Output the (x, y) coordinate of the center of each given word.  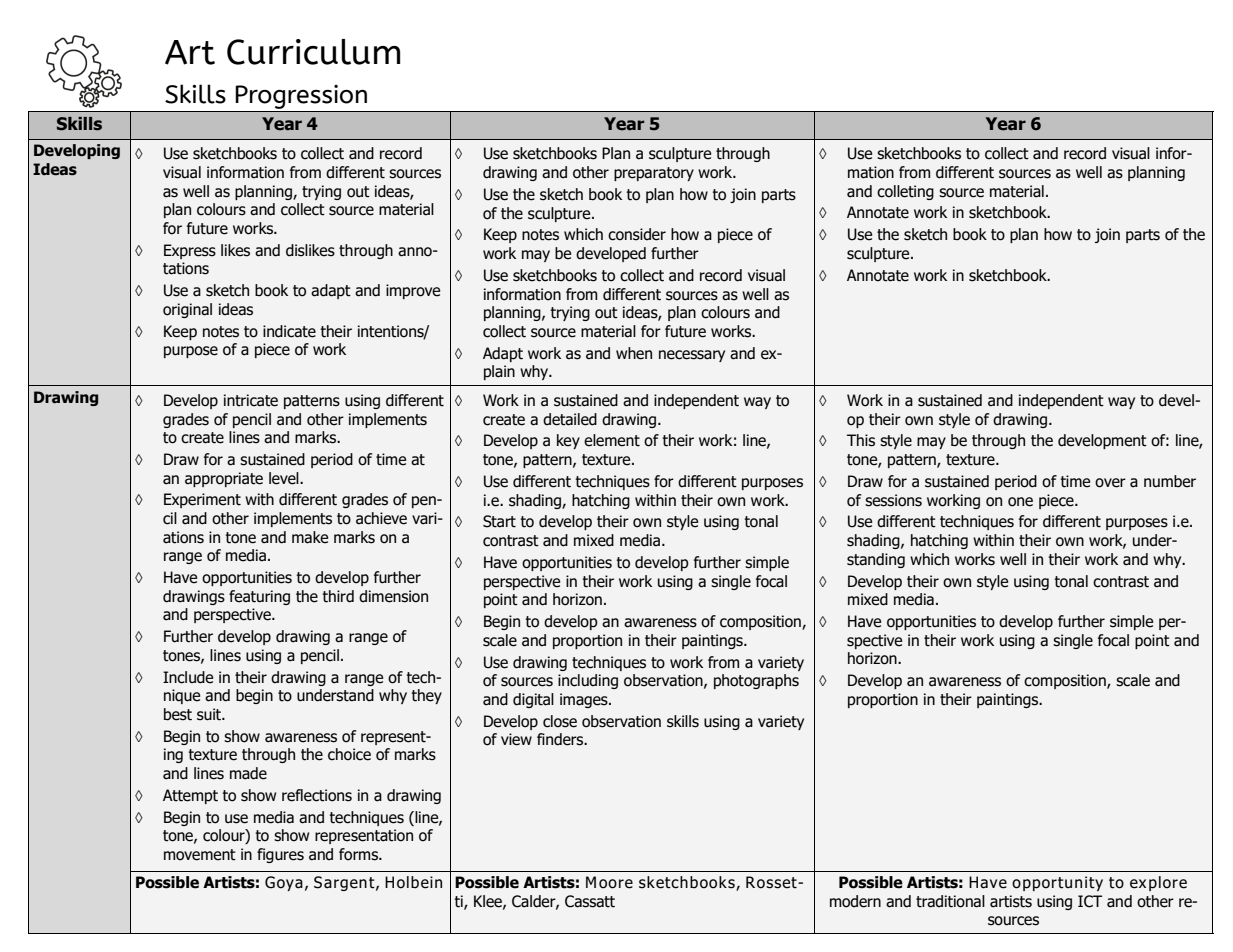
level (285, 478)
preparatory (654, 174)
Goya (284, 883)
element (612, 440)
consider (637, 234)
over (1110, 483)
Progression (302, 98)
